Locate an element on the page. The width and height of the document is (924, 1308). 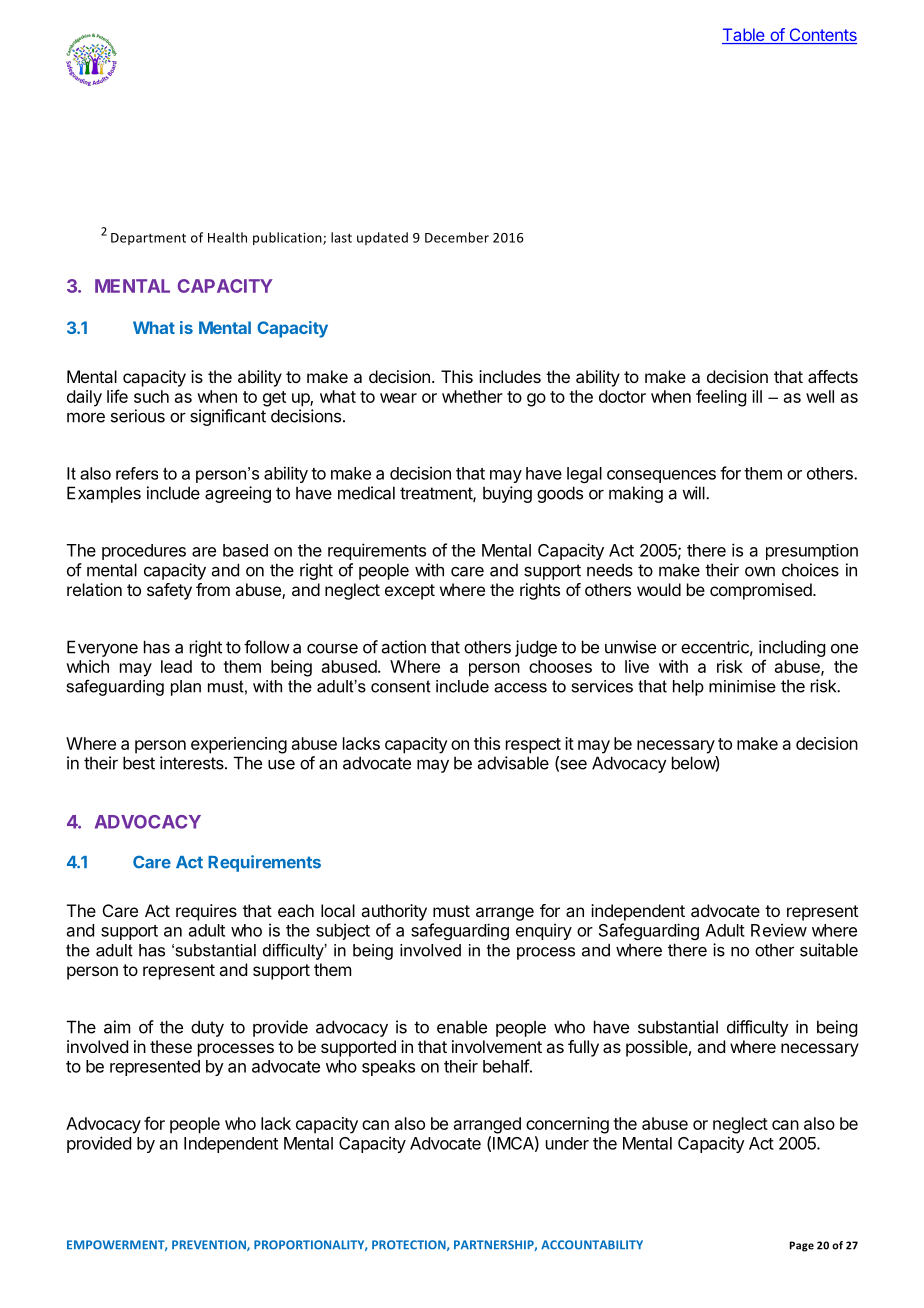
Department is located at coordinates (148, 239).
